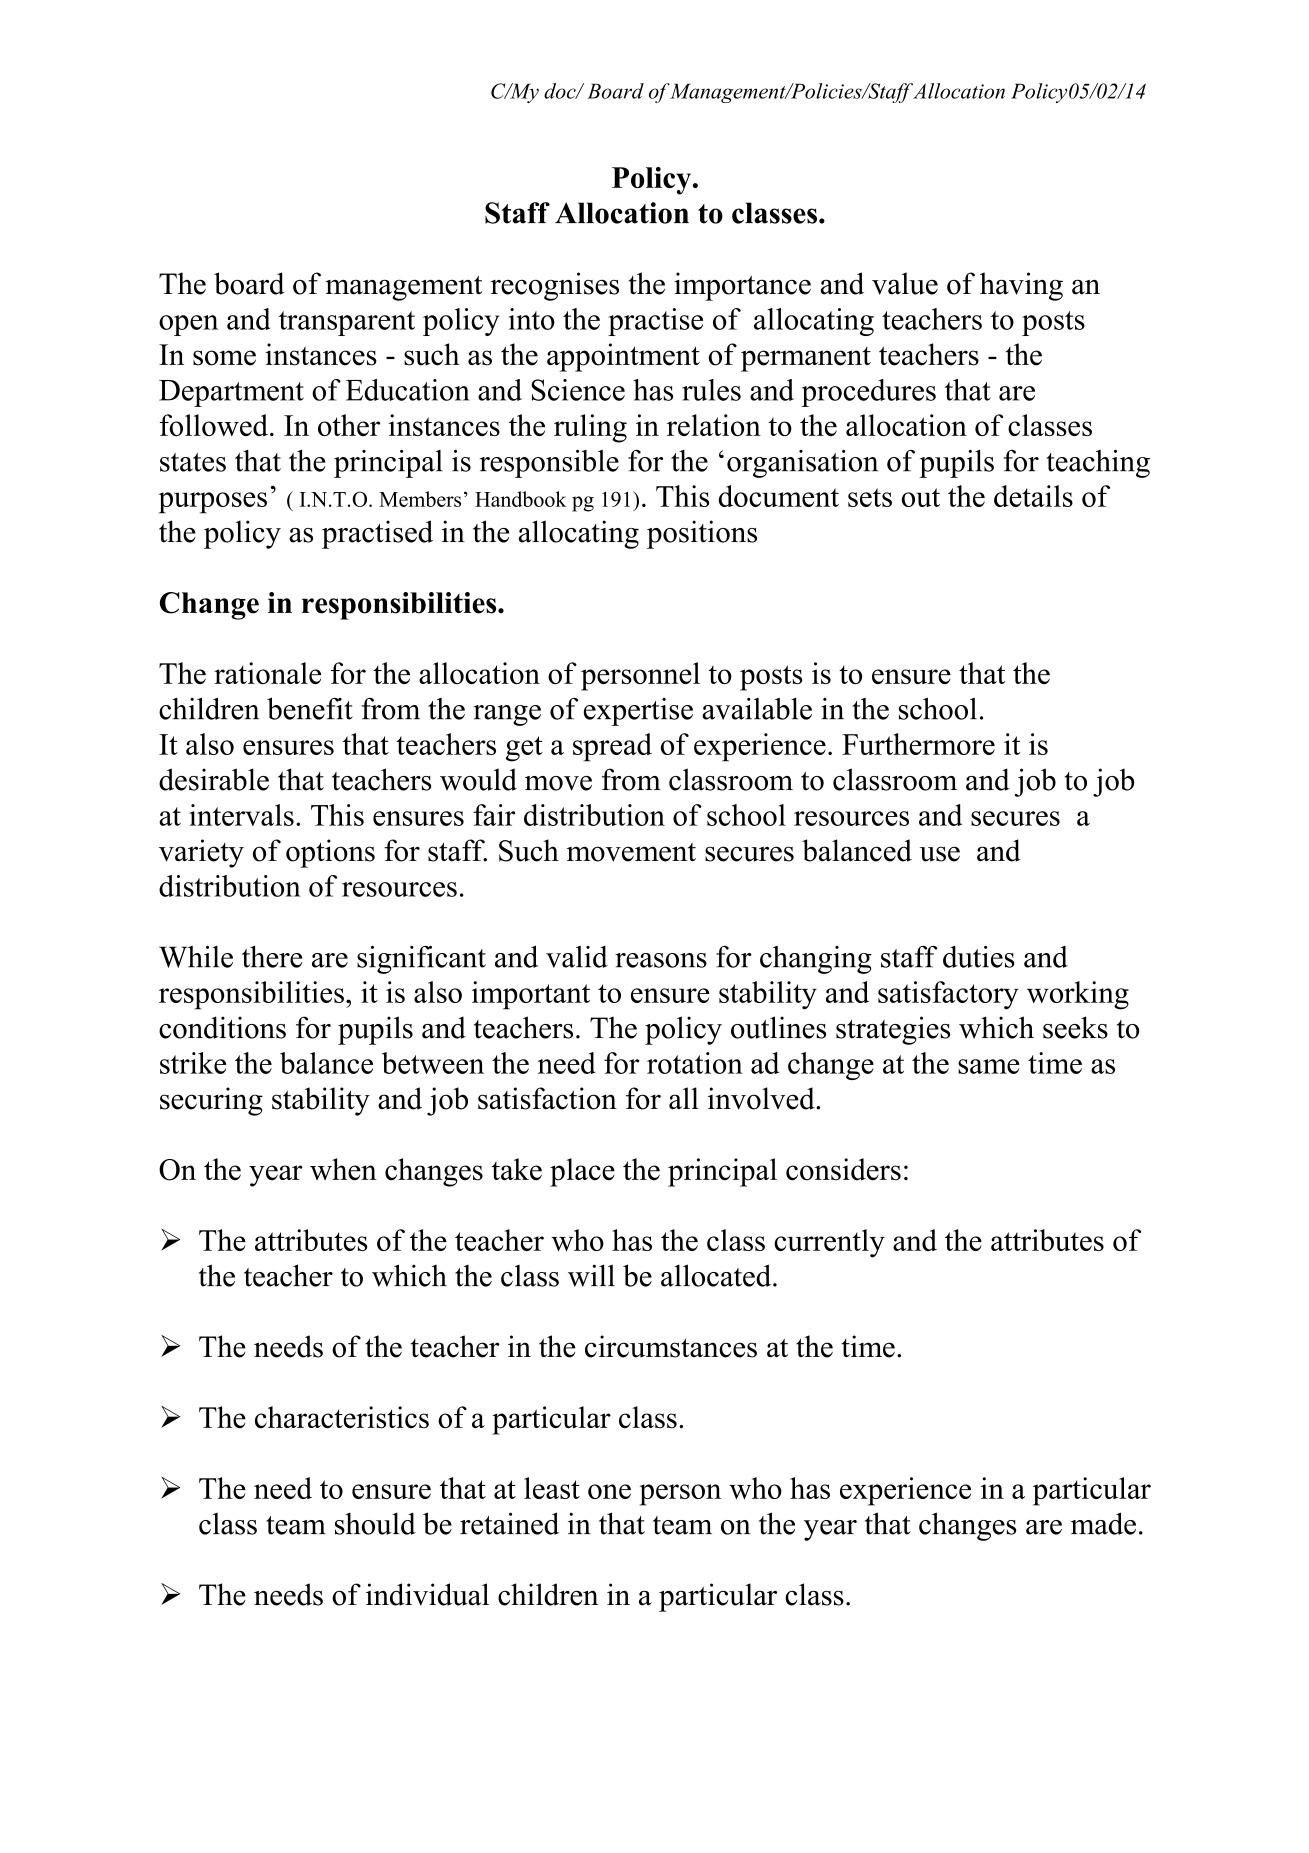 This screenshot has height=1853, width=1309. What do you see at coordinates (591, 1275) in the screenshot?
I see `will` at bounding box center [591, 1275].
